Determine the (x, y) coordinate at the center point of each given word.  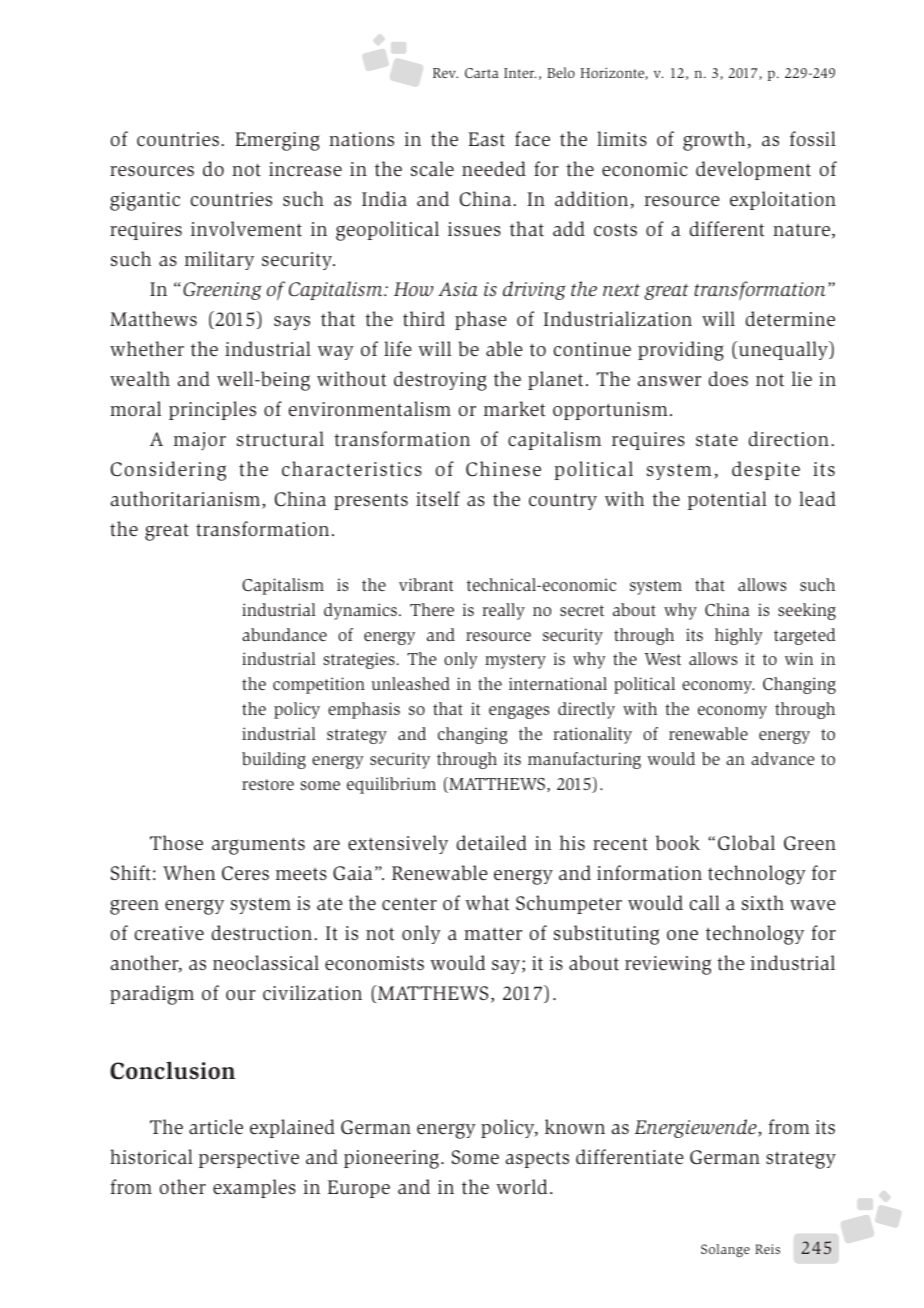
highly (739, 636)
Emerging (277, 141)
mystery (515, 661)
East (486, 139)
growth (715, 141)
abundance (284, 634)
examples (254, 1188)
